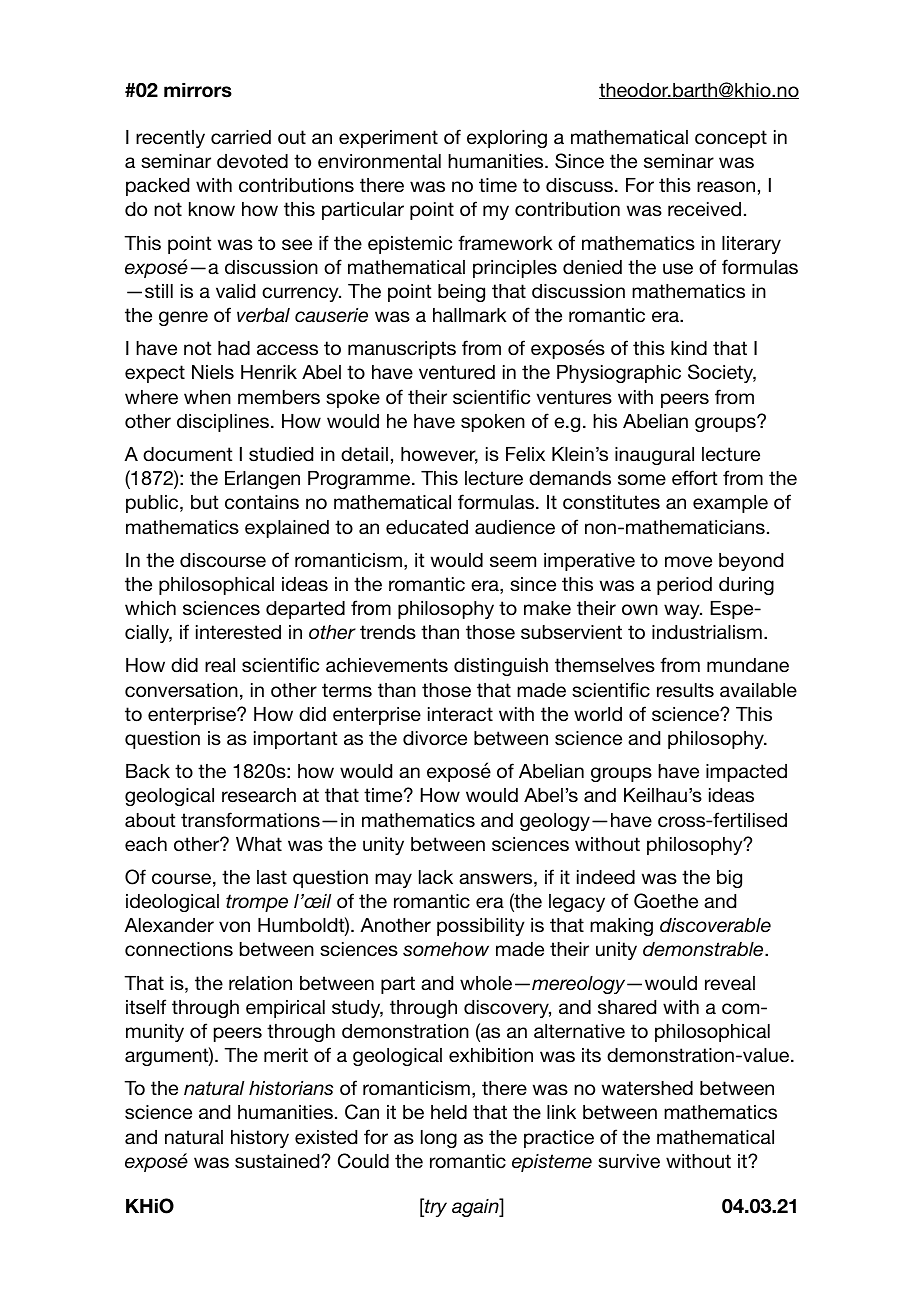 The width and height of the screenshot is (924, 1311). I want to click on lack, so click(436, 877).
